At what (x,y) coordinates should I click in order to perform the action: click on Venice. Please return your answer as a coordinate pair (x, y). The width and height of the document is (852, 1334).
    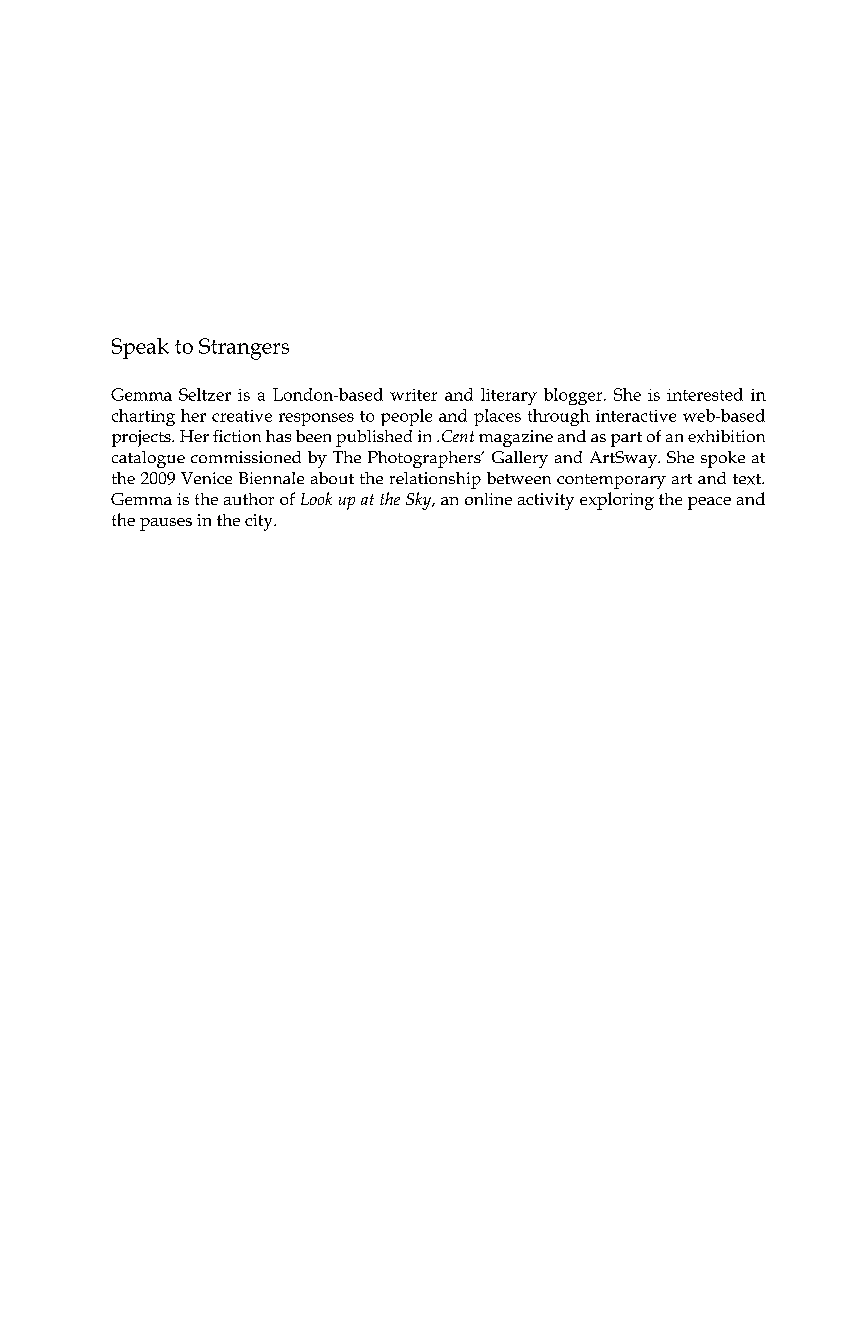
    Looking at the image, I should click on (206, 478).
